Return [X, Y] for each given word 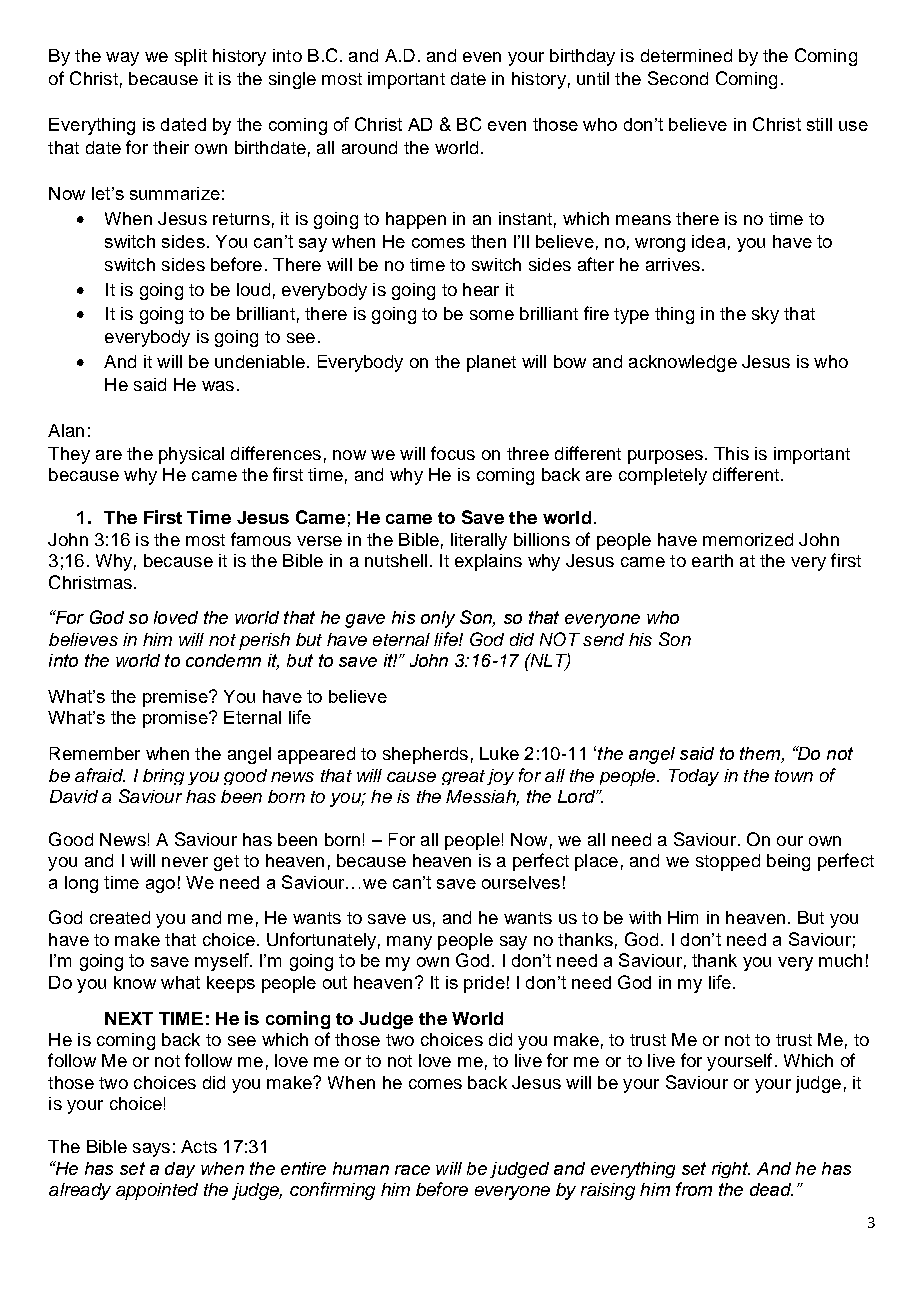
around [369, 147]
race [412, 1170]
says [151, 1150]
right [731, 1170]
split [191, 57]
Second [678, 78]
